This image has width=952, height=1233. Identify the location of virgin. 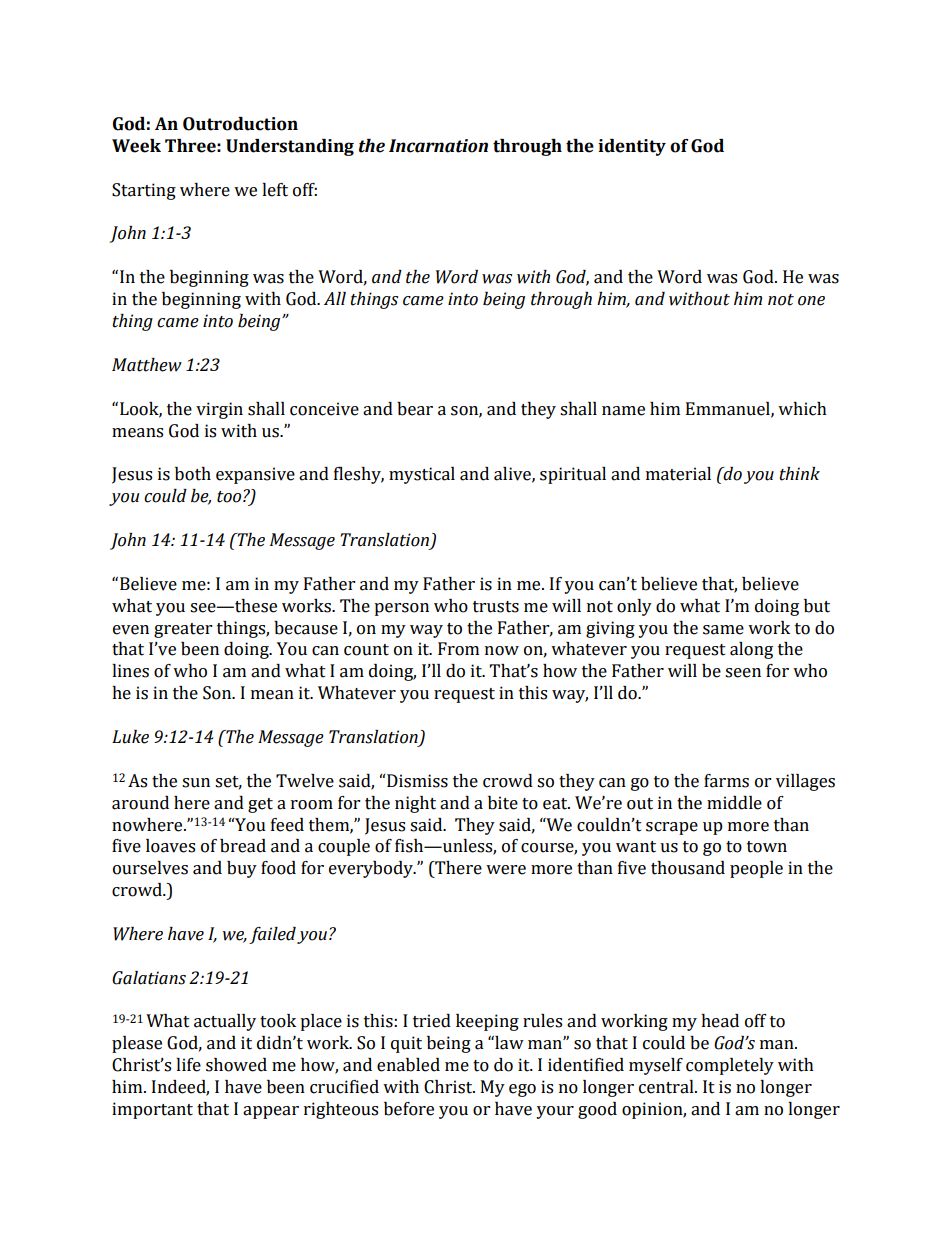
(219, 410).
